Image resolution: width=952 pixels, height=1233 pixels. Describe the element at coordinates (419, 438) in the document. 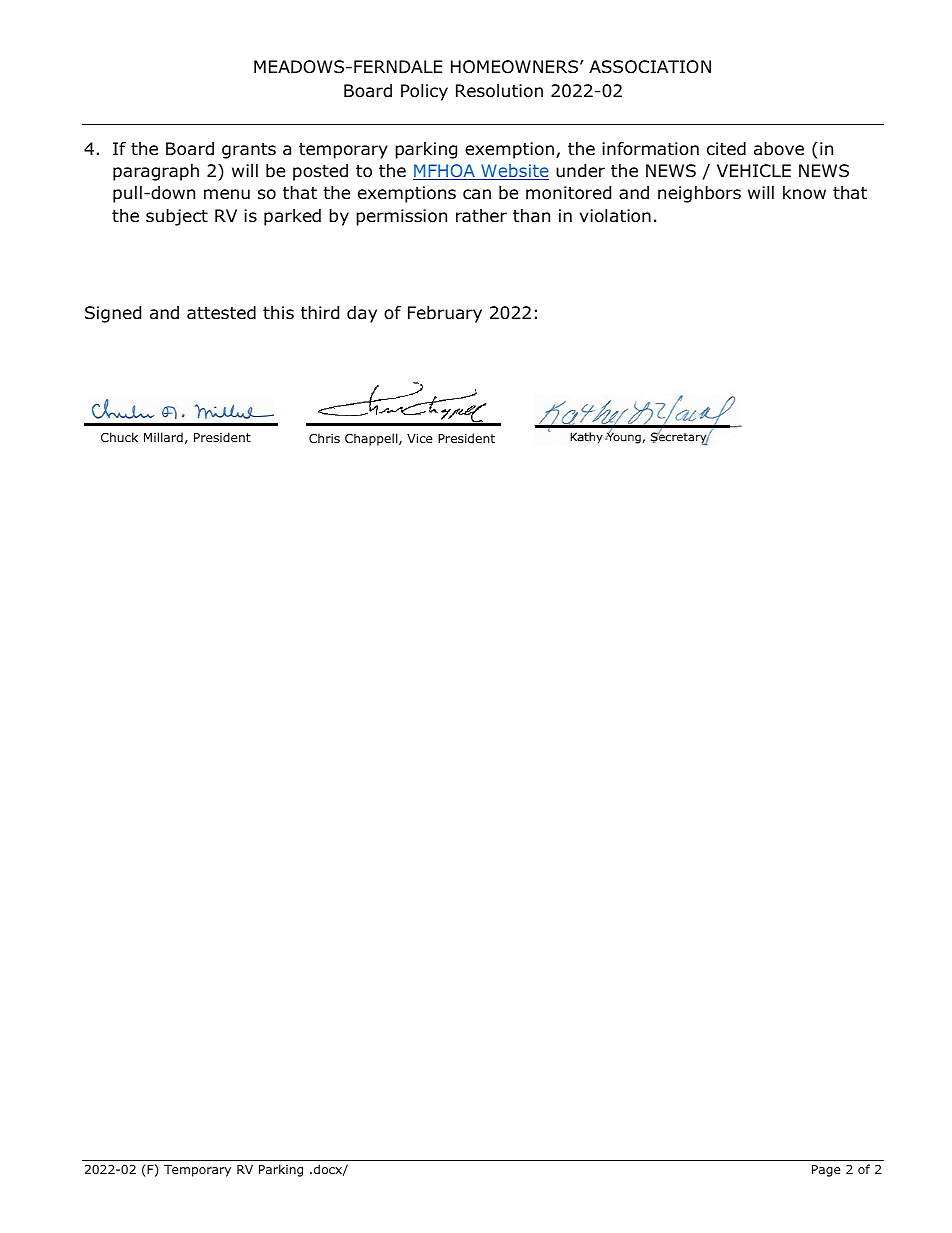

I see `Vice` at that location.
